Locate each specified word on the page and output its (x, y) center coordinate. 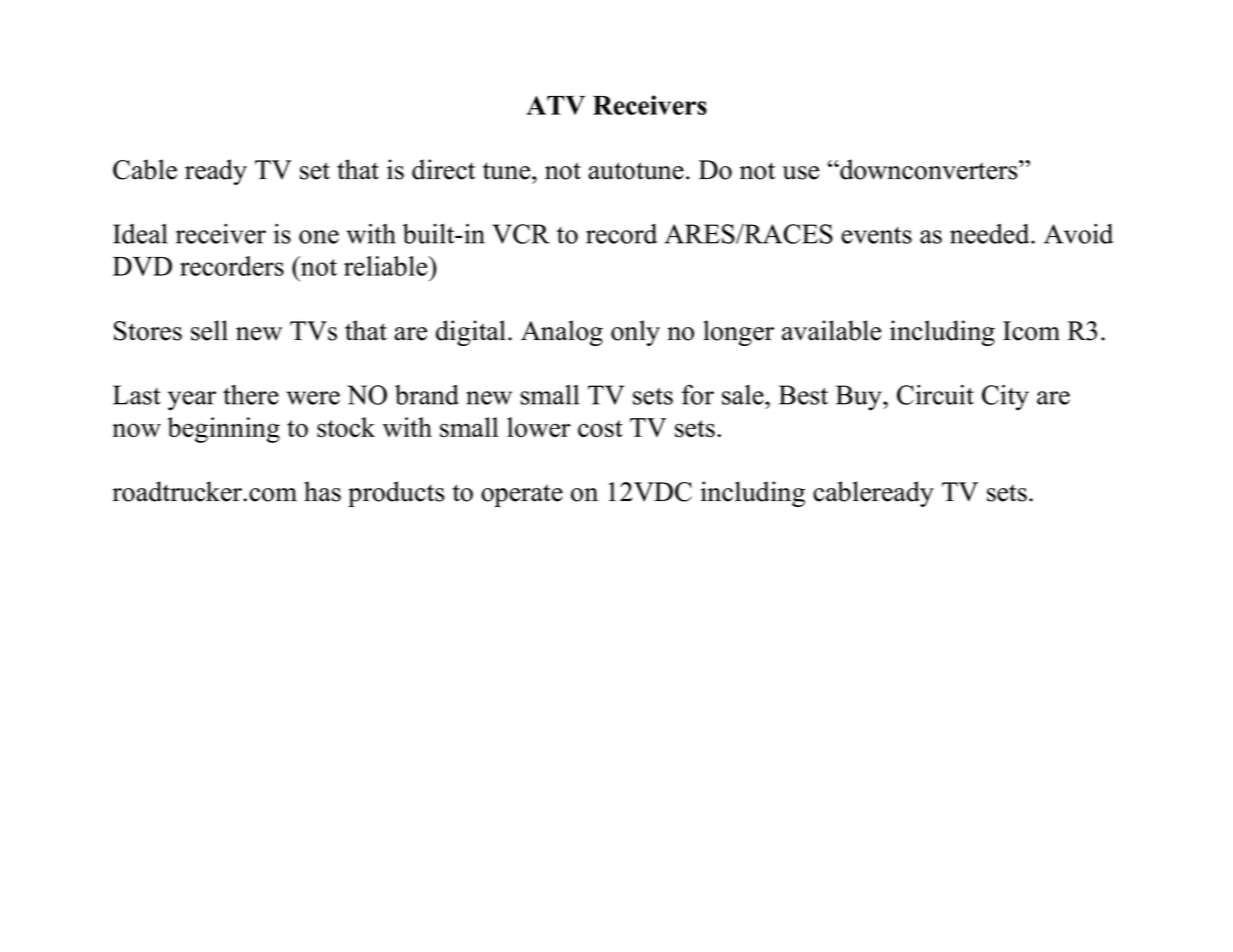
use (800, 173)
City (1005, 398)
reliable (387, 266)
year (192, 401)
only (635, 333)
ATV (555, 105)
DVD (142, 266)
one (319, 237)
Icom (1031, 331)
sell (209, 330)
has (322, 491)
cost (600, 429)
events (876, 235)
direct (443, 169)
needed (991, 234)
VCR (521, 234)
